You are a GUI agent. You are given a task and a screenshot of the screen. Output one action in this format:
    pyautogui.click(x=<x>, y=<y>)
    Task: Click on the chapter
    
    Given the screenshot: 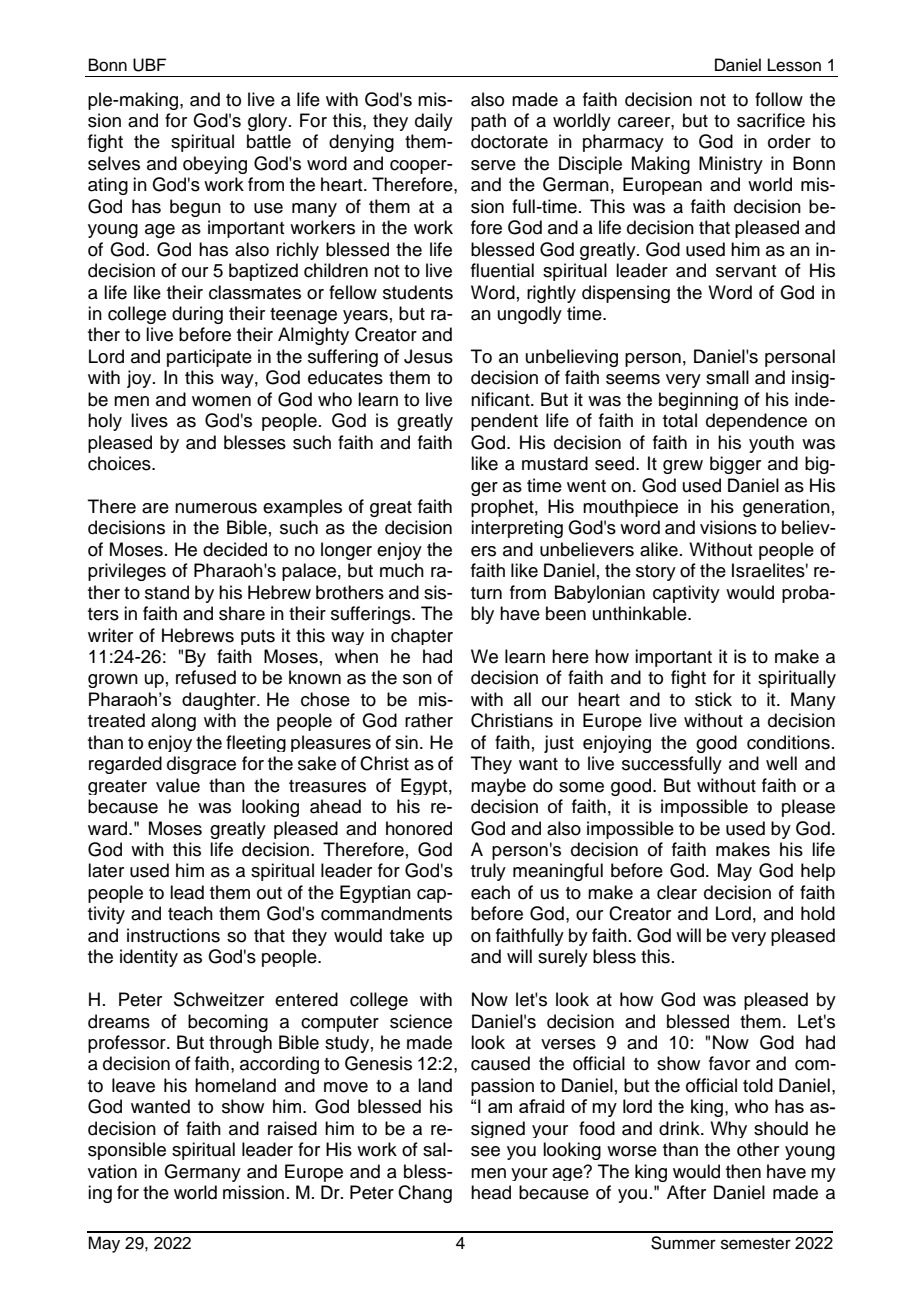 What is the action you would take?
    pyautogui.click(x=422, y=636)
